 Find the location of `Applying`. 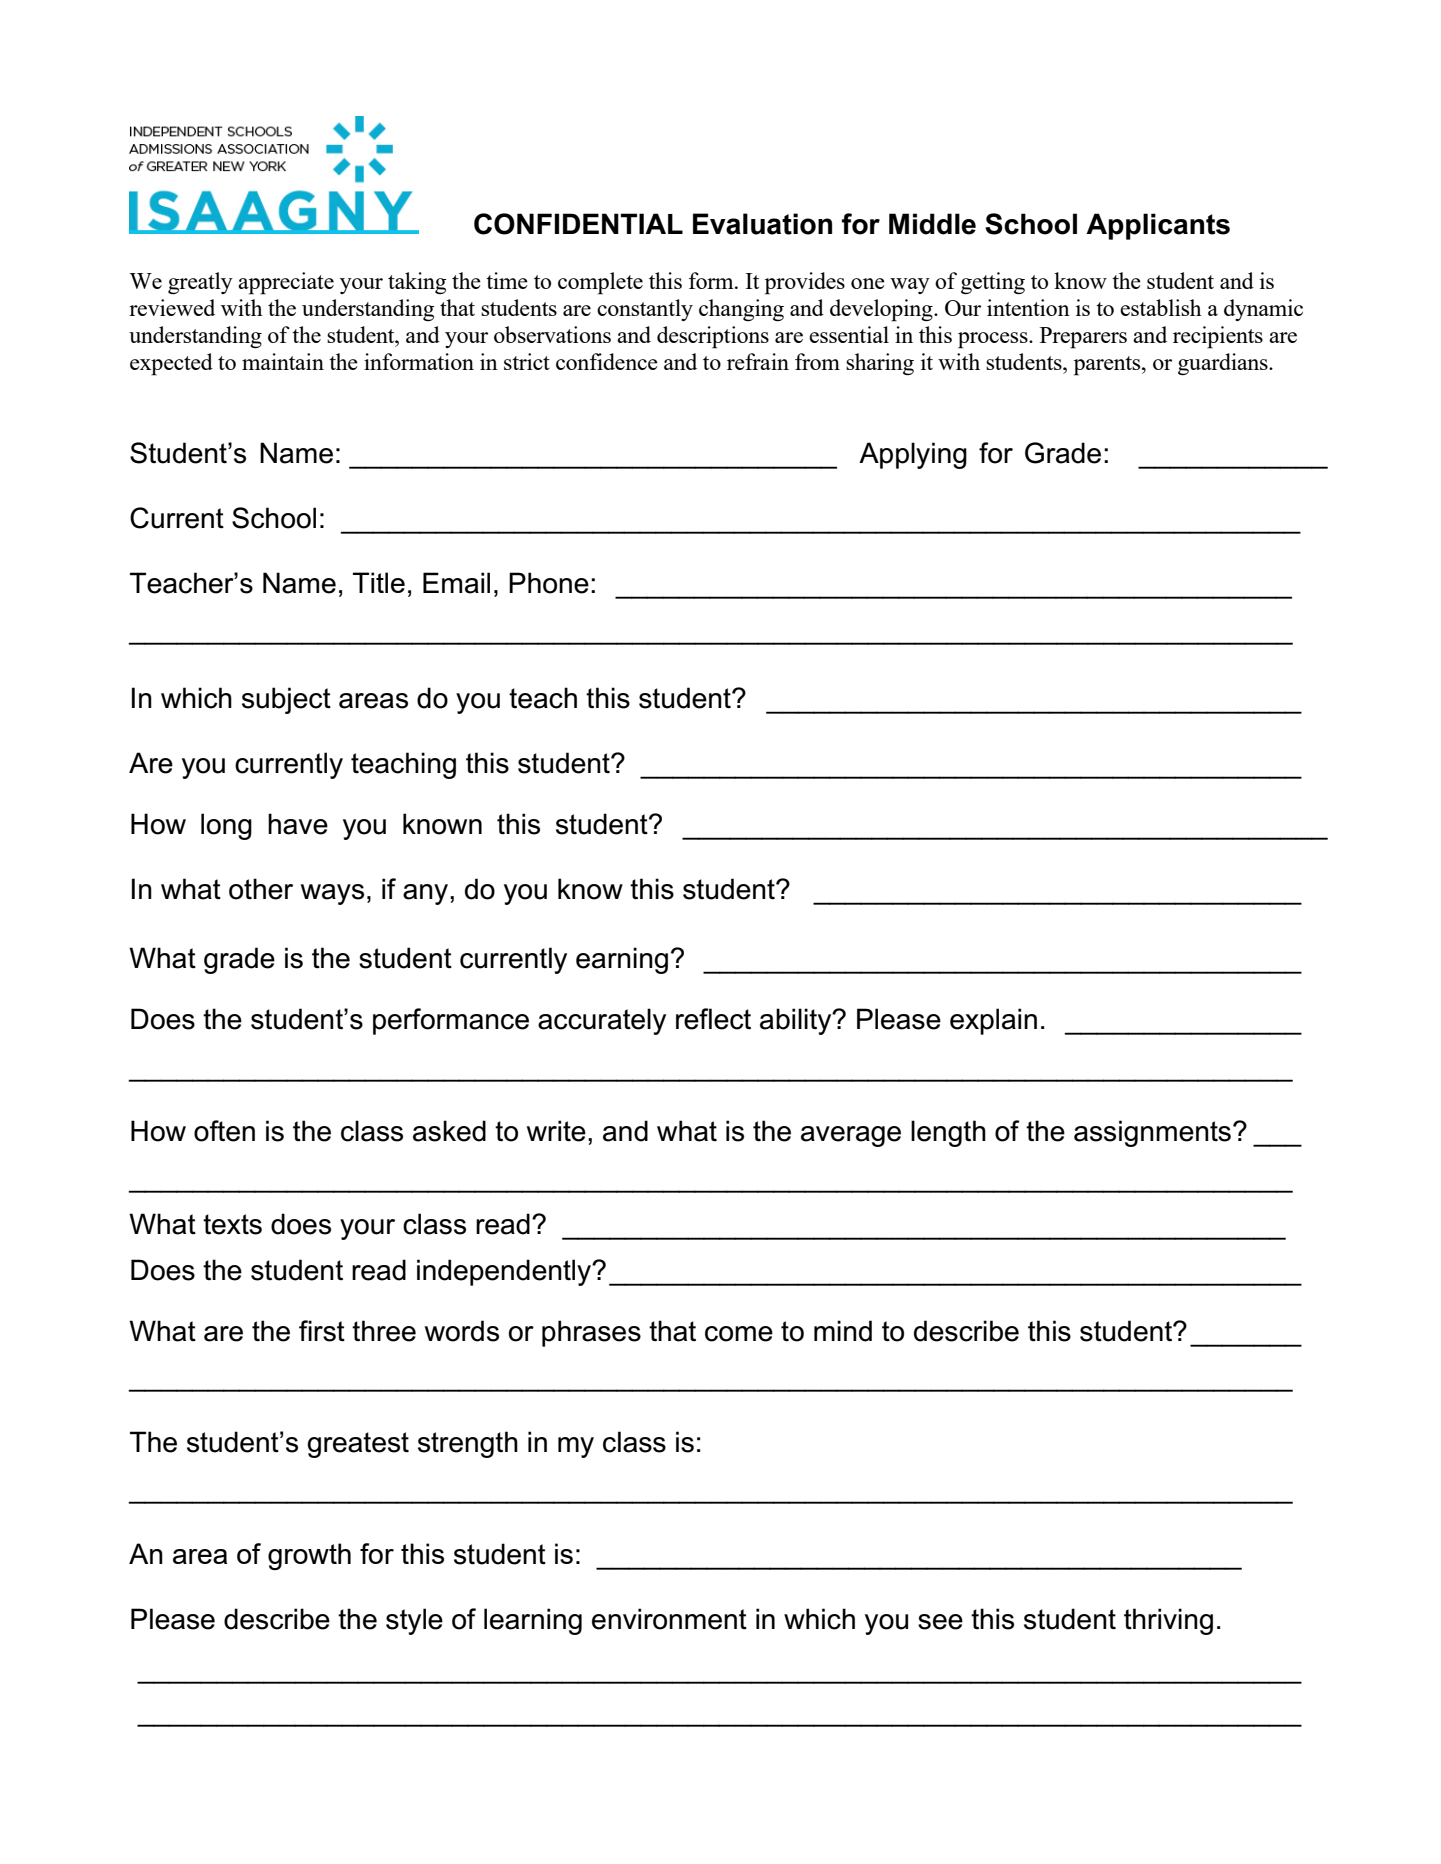

Applying is located at coordinates (913, 455).
